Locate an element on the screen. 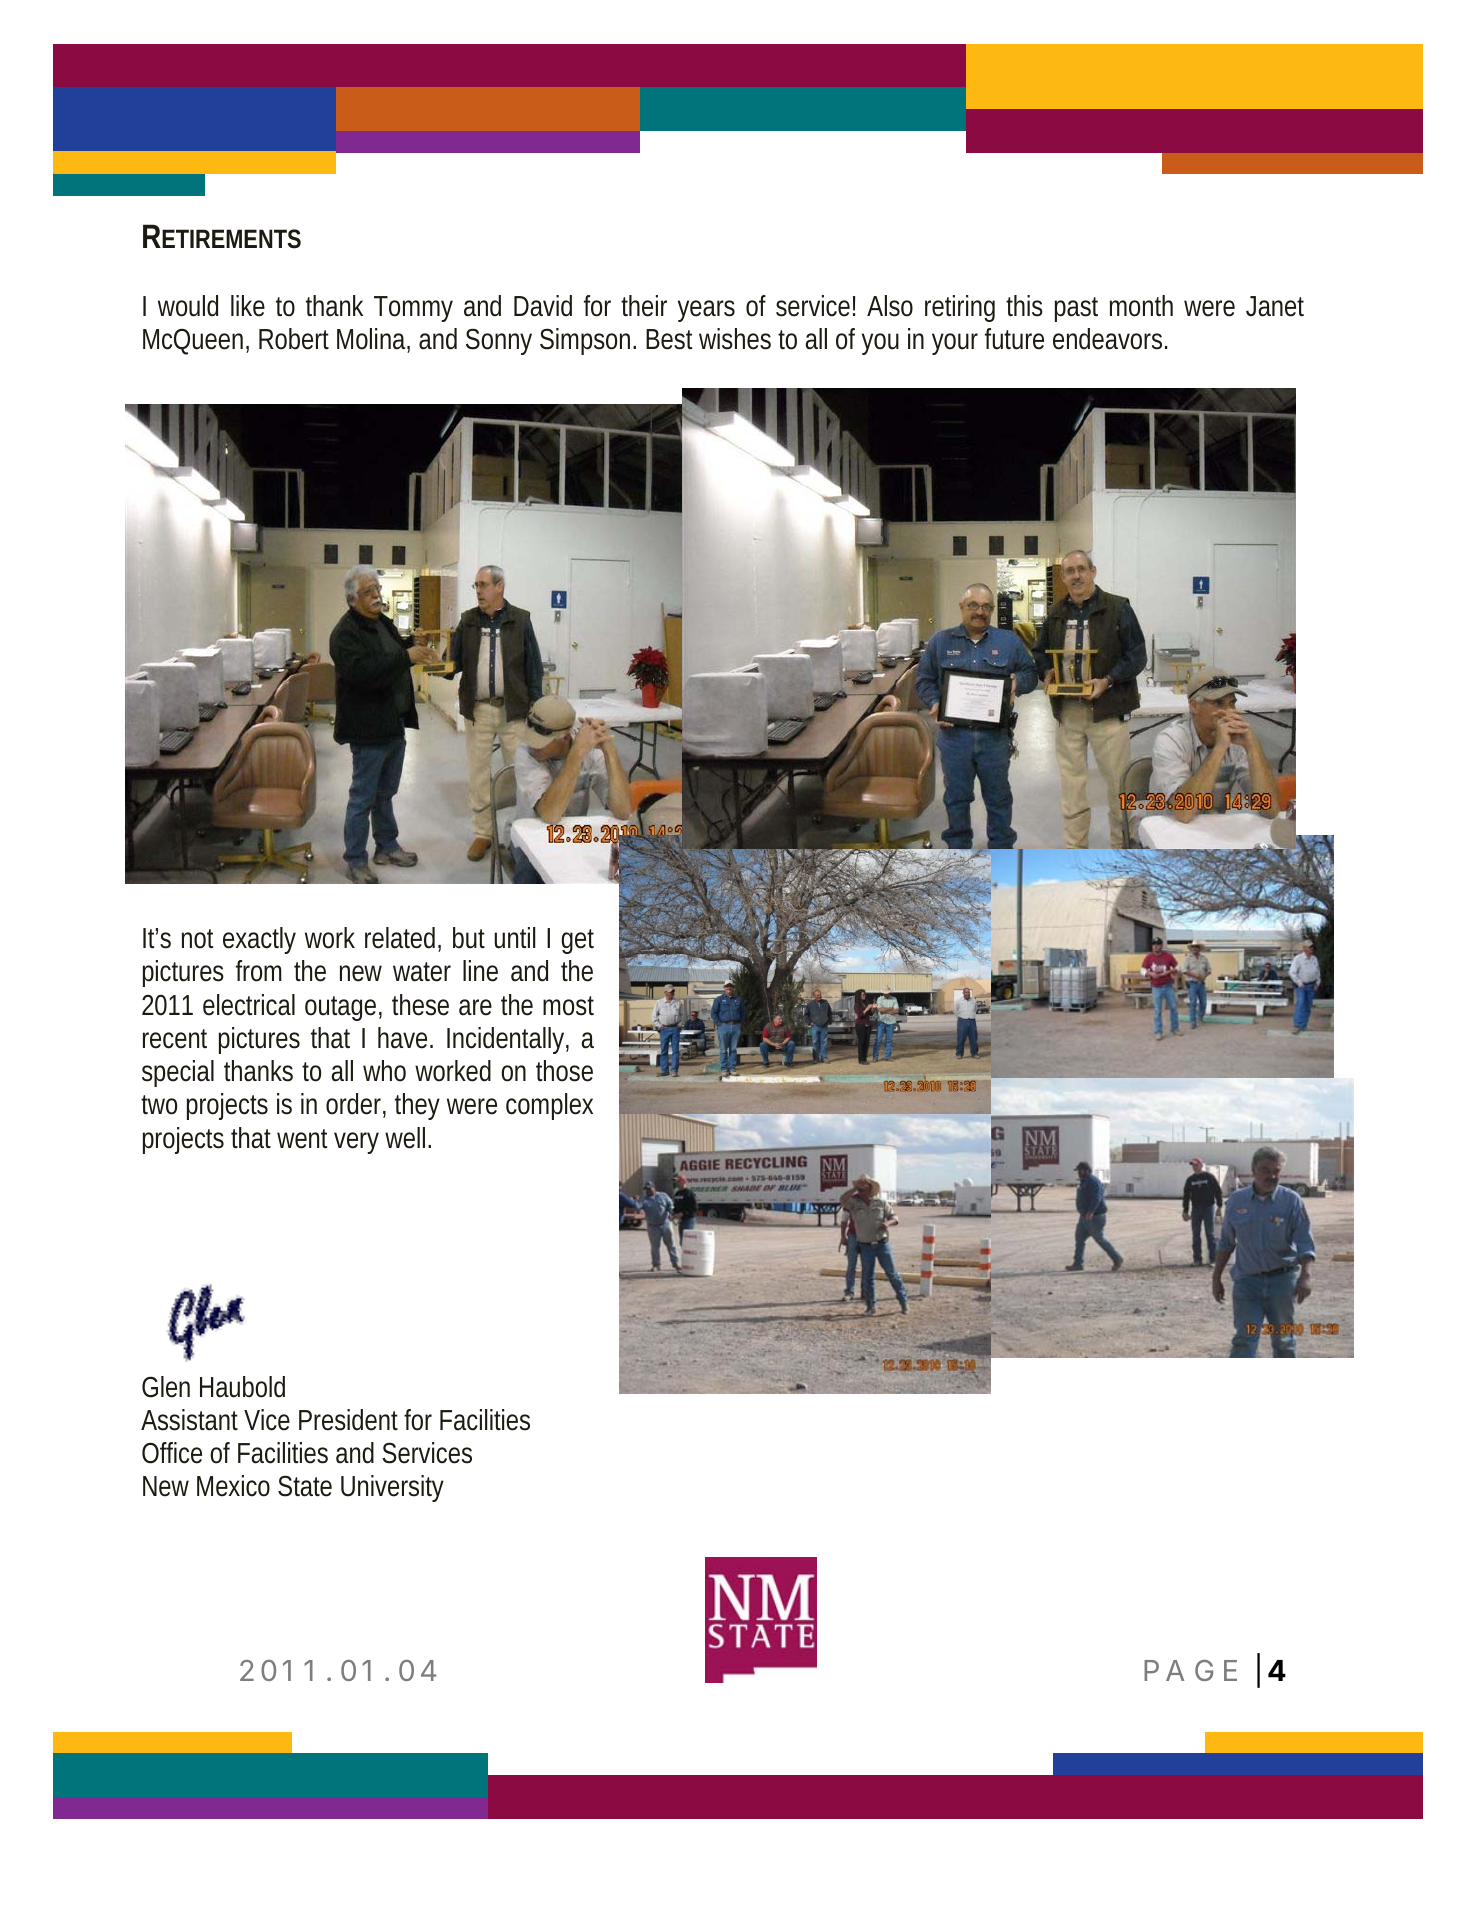  until is located at coordinates (515, 938).
